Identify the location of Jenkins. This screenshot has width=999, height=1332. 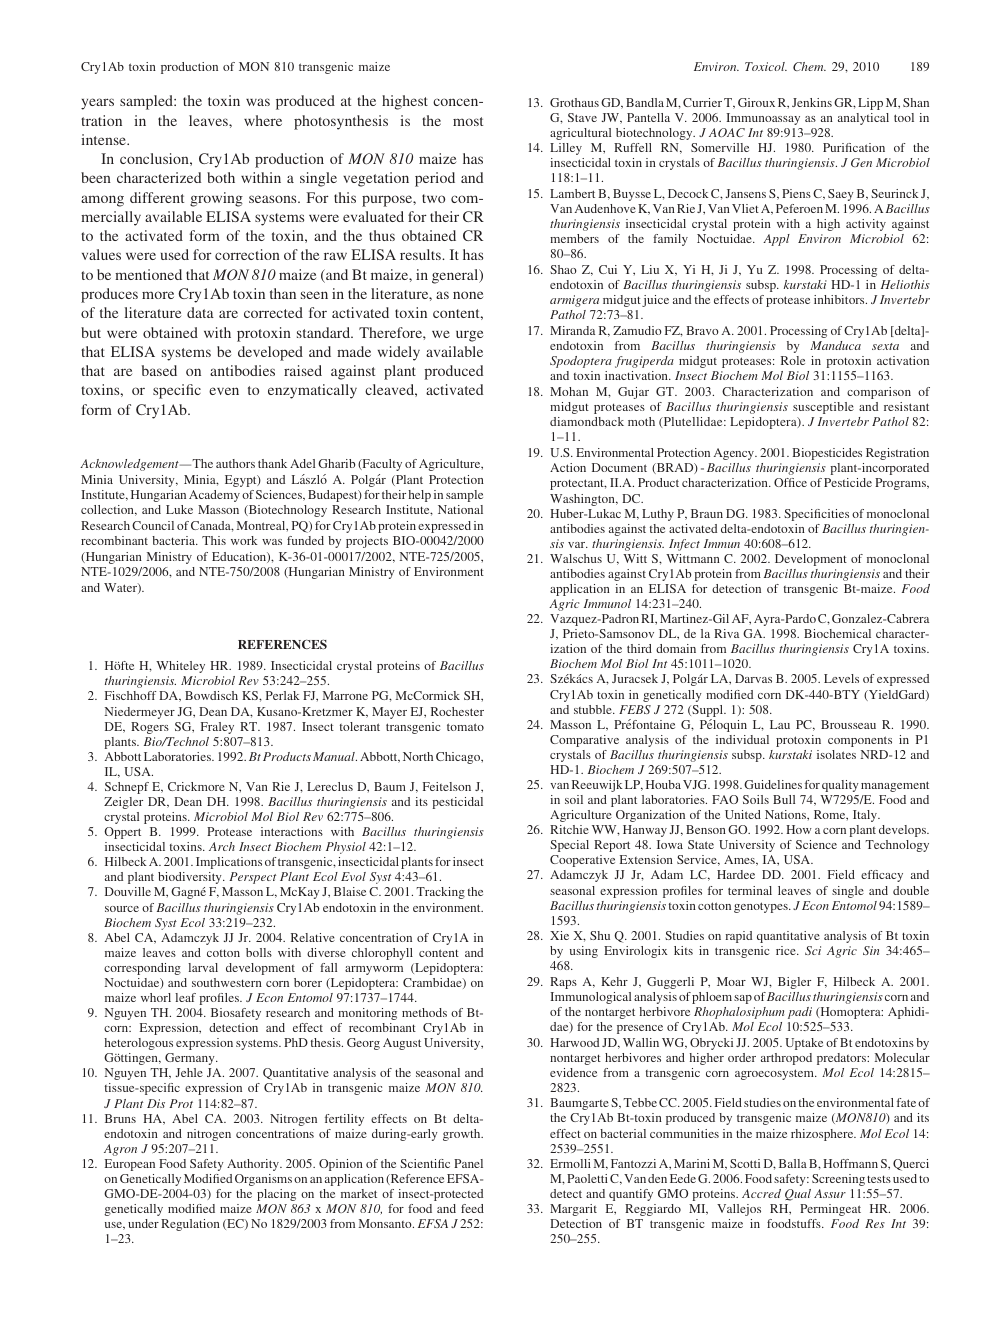
(812, 102).
